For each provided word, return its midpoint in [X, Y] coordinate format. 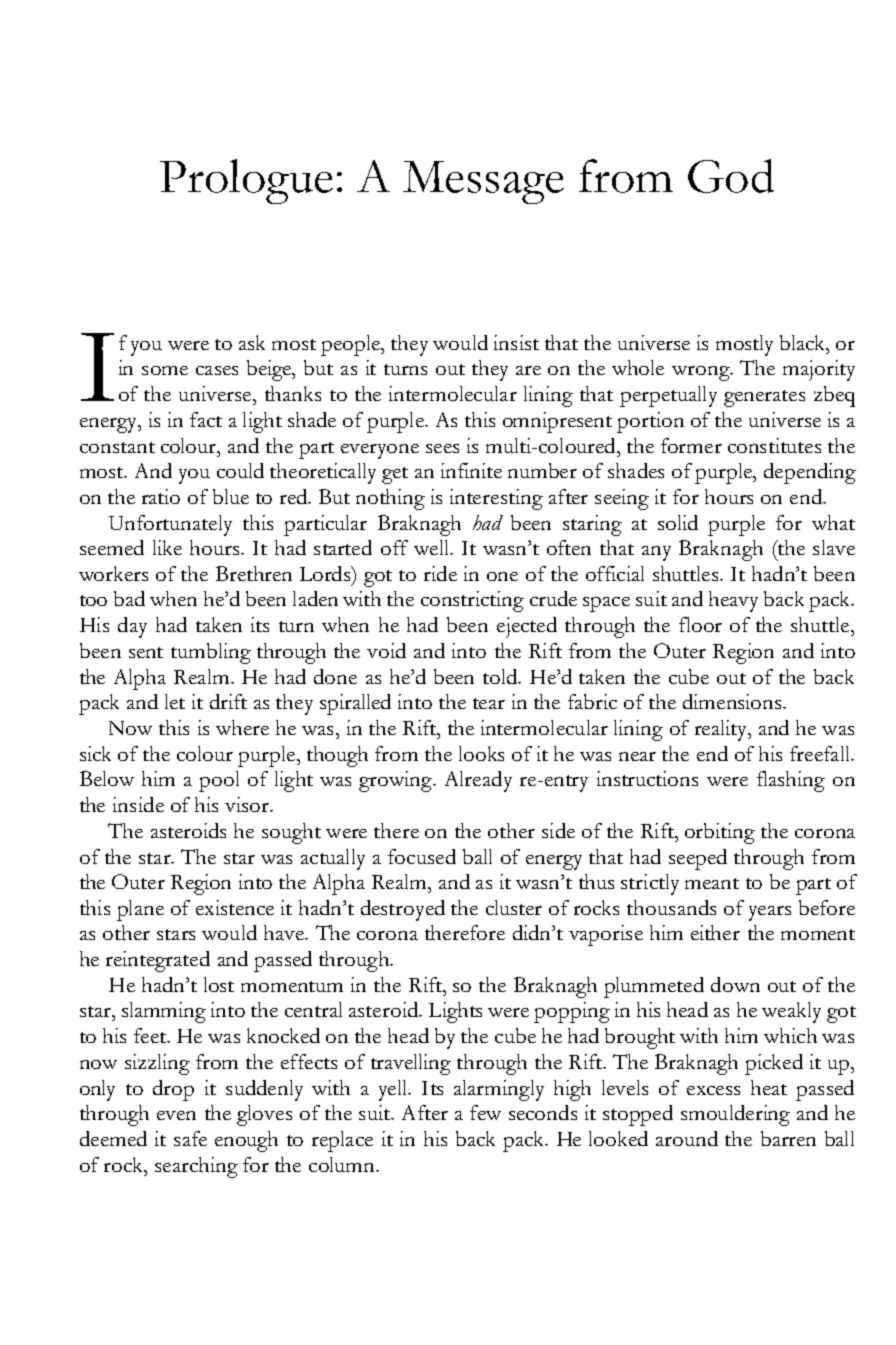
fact [206, 419]
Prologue [246, 181]
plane [140, 910]
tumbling [211, 653]
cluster [514, 907]
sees [442, 448]
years [770, 913]
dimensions [733, 701]
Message [483, 182]
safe [190, 1138]
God [731, 176]
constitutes [774, 445]
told [501, 676]
